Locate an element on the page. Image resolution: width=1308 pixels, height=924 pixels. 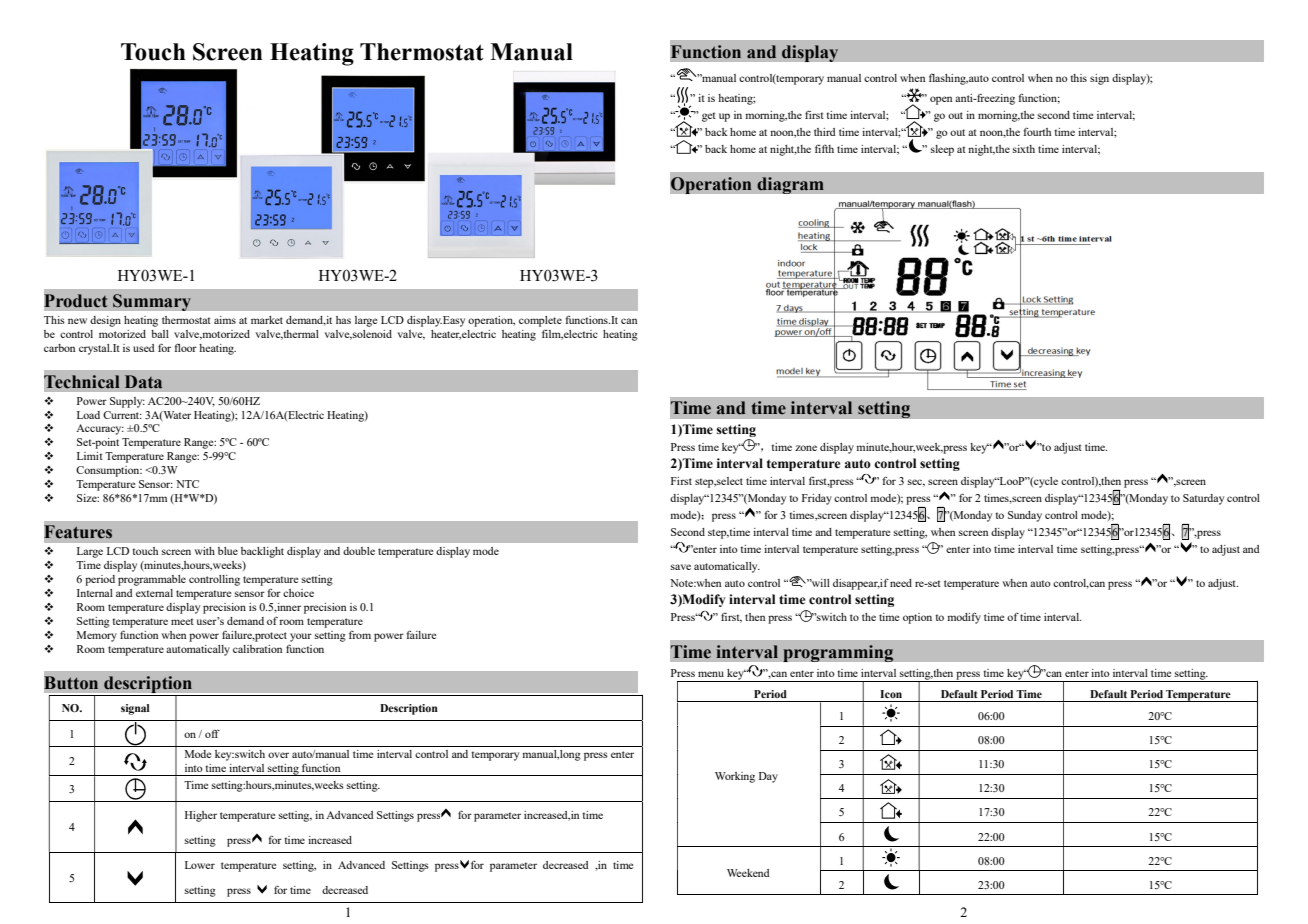
Lower is located at coordinates (200, 865).
